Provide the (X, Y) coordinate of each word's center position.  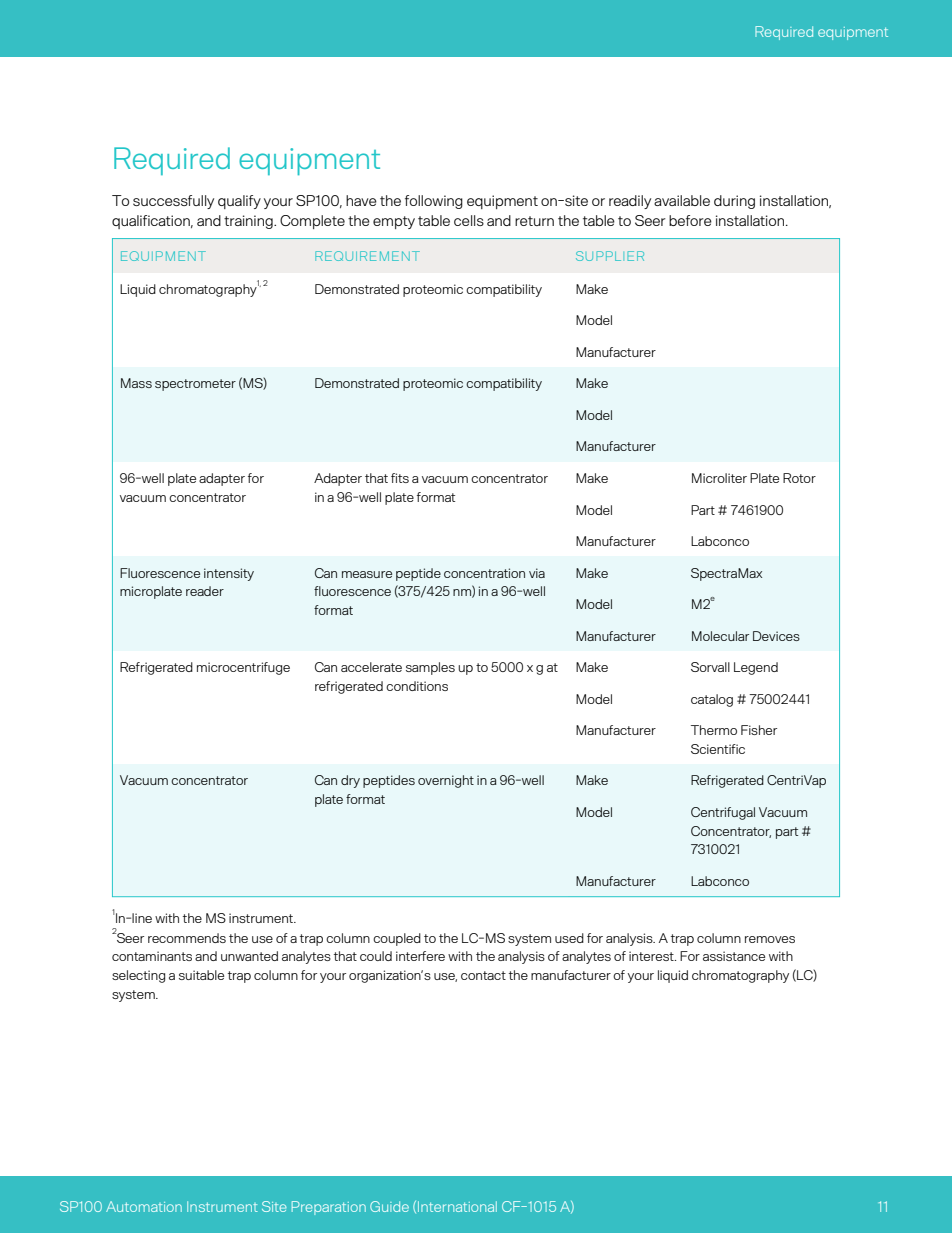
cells (469, 220)
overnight (446, 781)
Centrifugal (723, 813)
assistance (734, 956)
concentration (484, 573)
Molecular (720, 636)
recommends (187, 938)
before (690, 220)
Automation (144, 1206)
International (457, 1206)
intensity (229, 574)
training (249, 222)
